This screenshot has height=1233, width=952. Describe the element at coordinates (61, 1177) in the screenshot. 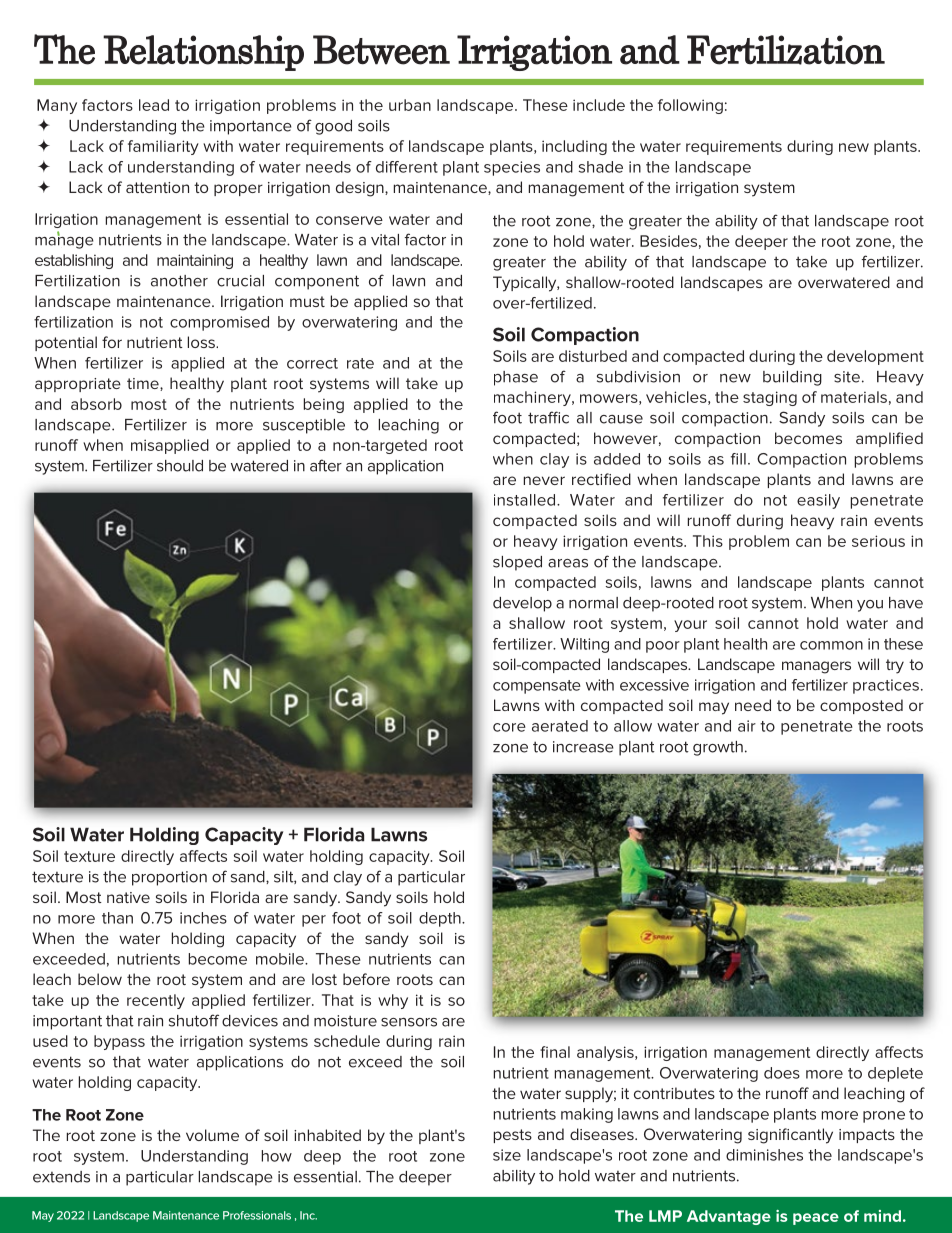

I see `extends` at that location.
